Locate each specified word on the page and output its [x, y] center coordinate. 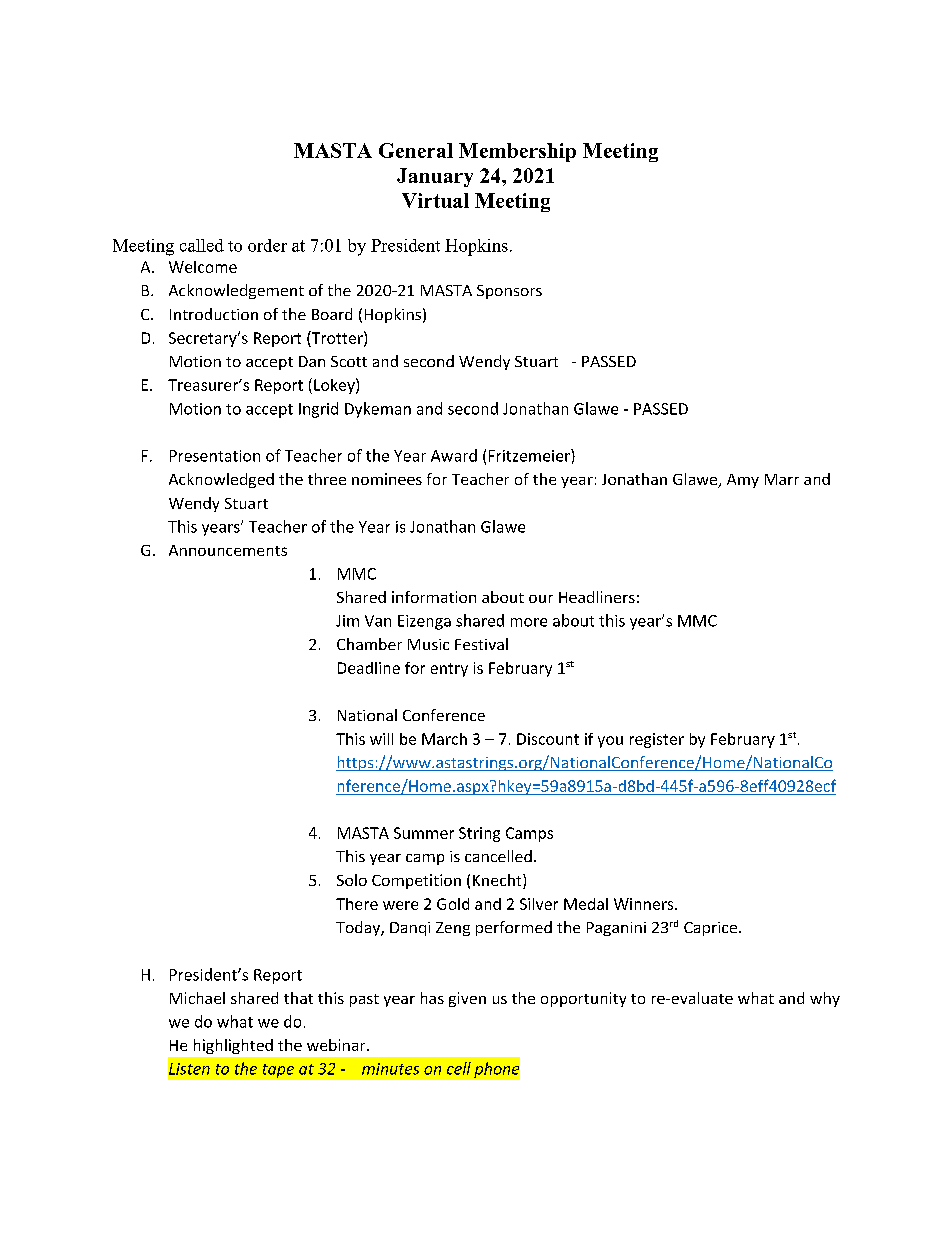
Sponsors [509, 292]
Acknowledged [221, 480]
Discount [548, 739]
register [657, 740]
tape [278, 1071]
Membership [517, 152]
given [467, 999]
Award [454, 455]
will [381, 739]
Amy [743, 481]
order [267, 245]
